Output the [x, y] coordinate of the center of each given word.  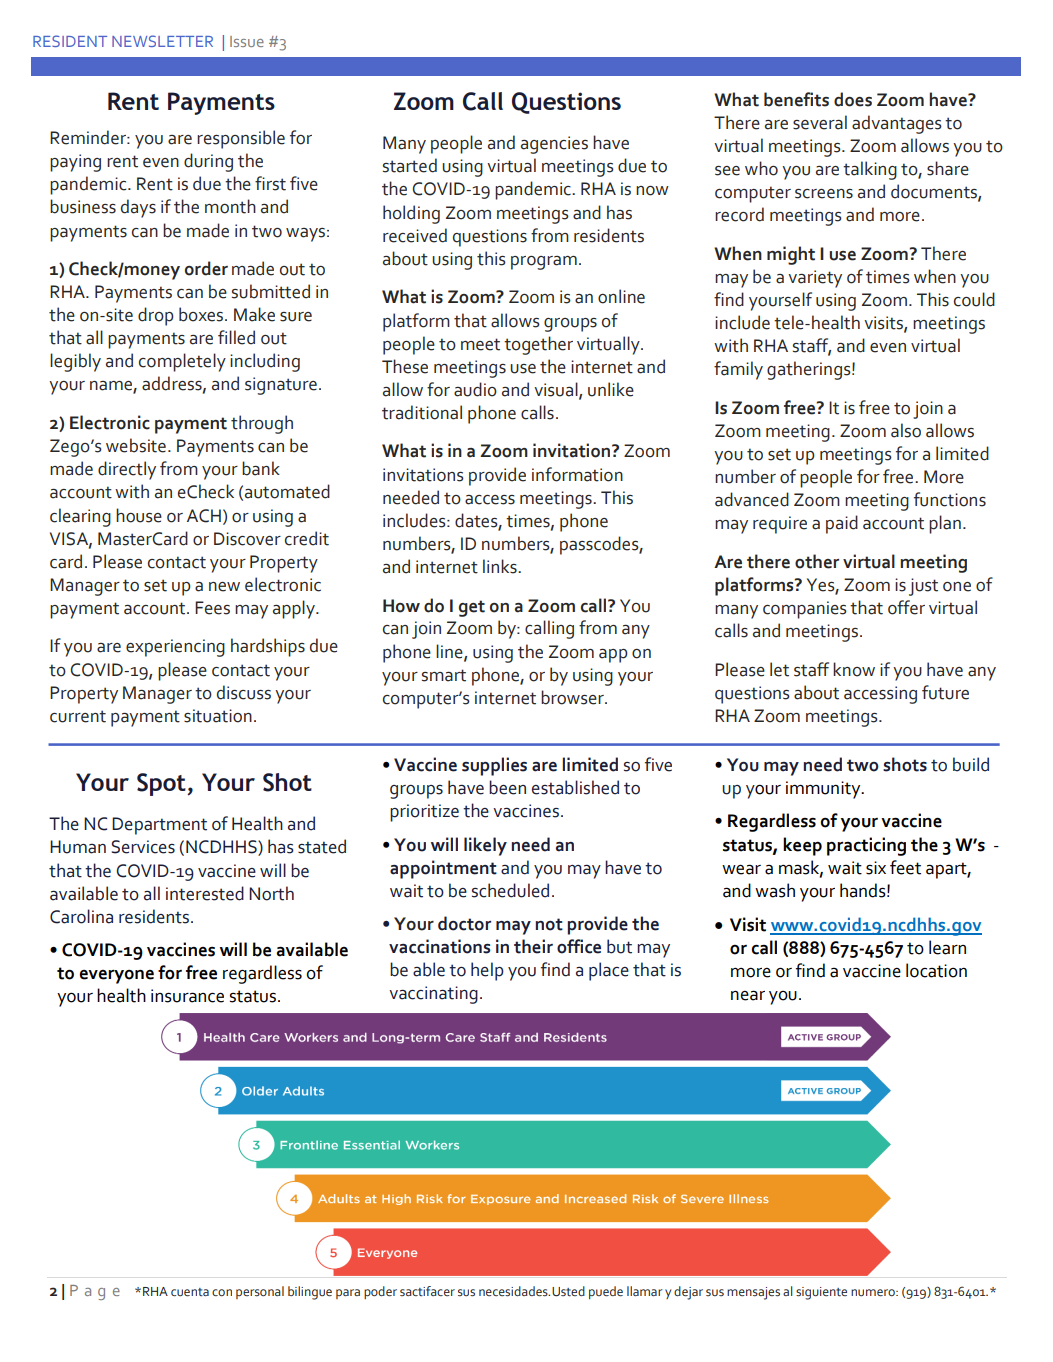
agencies [554, 145]
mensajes [753, 1293]
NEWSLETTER [162, 41]
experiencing [175, 648]
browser [573, 697]
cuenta [190, 1292]
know [854, 669]
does [853, 99]
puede [606, 1292]
